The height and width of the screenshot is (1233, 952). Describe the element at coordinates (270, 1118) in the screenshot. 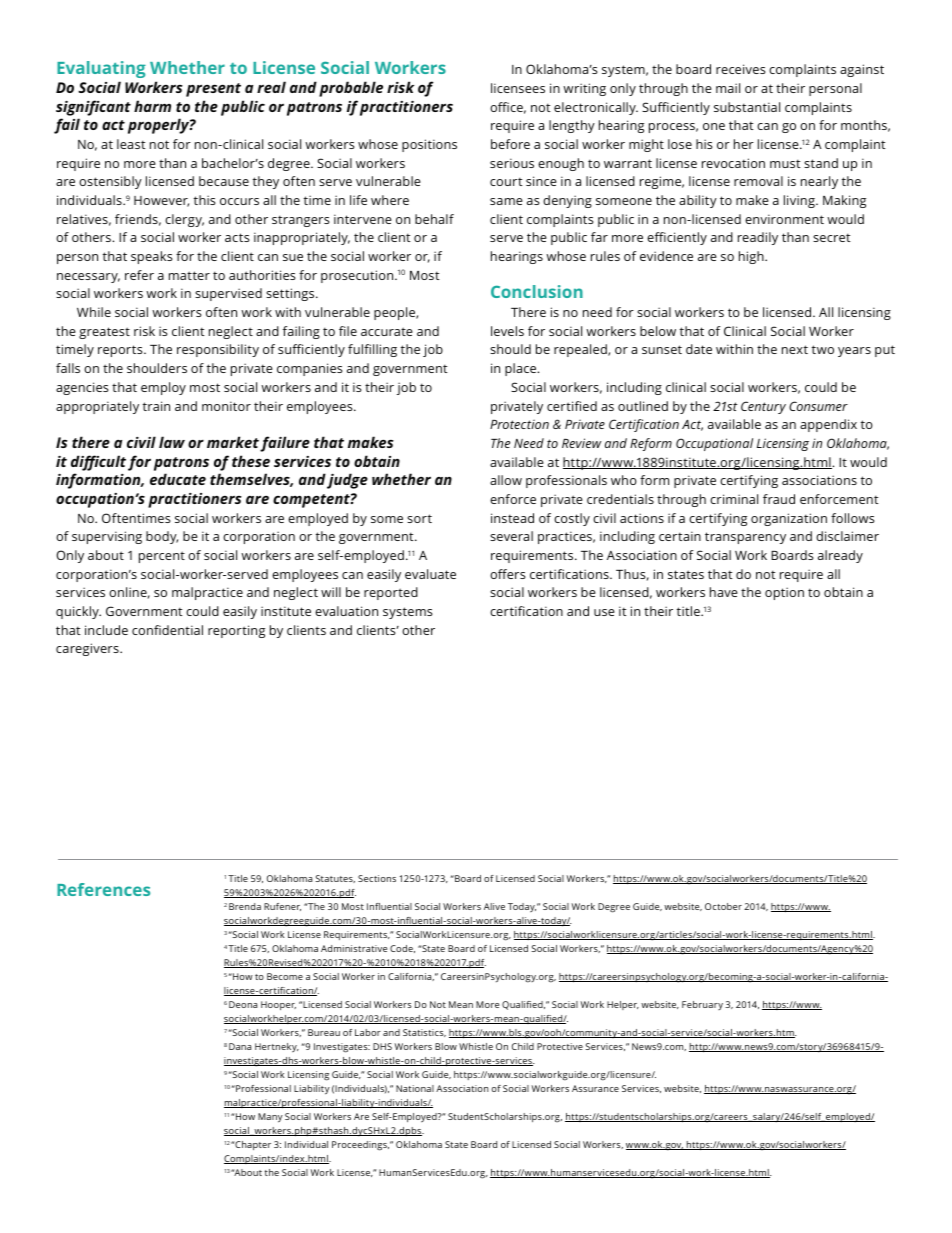

I see `Many` at that location.
